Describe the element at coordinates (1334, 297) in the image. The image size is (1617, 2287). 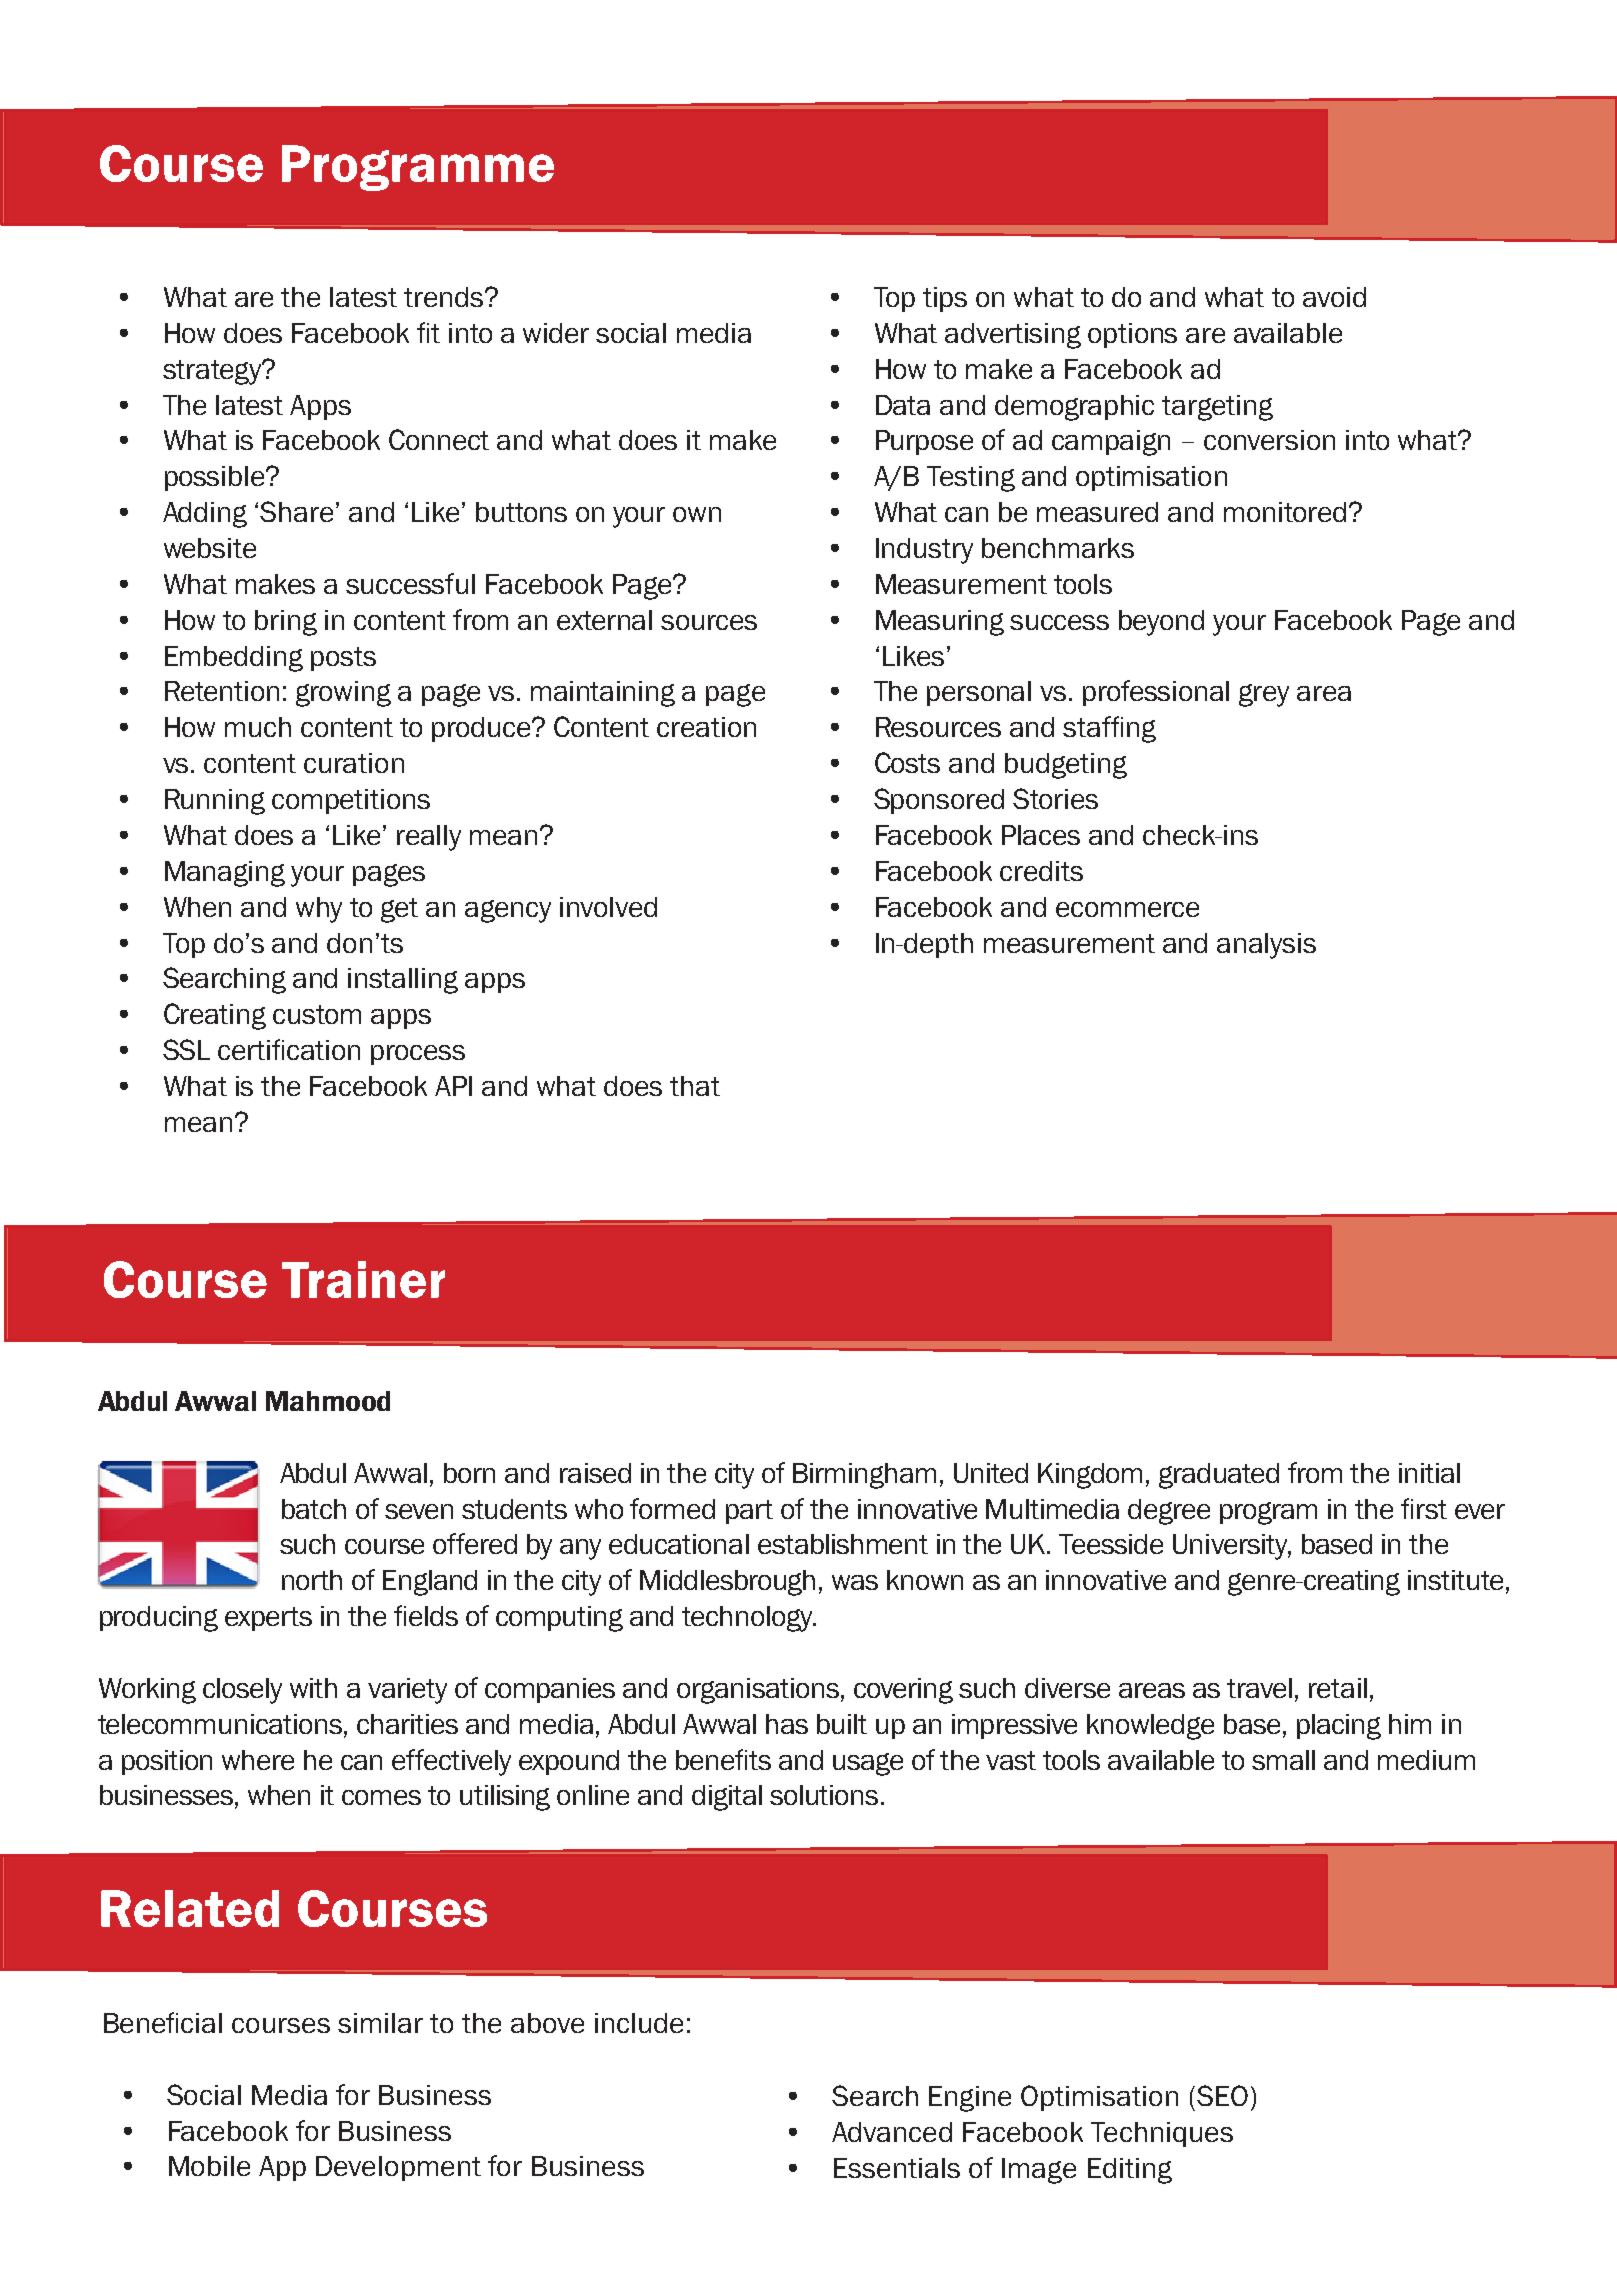
I see `avoid` at that location.
